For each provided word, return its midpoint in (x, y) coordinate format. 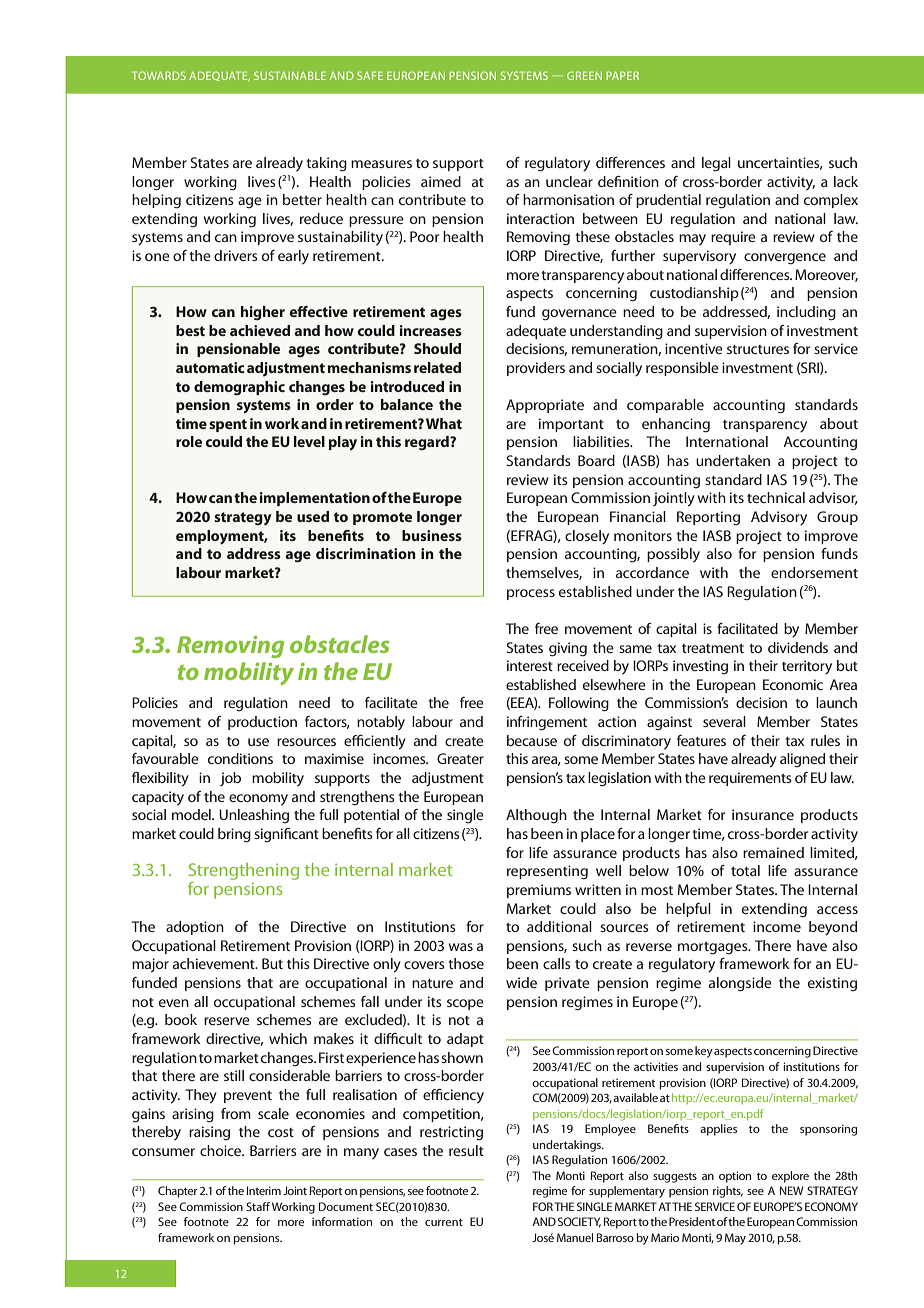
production (262, 723)
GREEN (584, 75)
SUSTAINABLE (290, 75)
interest (530, 665)
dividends (798, 647)
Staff (258, 1206)
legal (716, 164)
